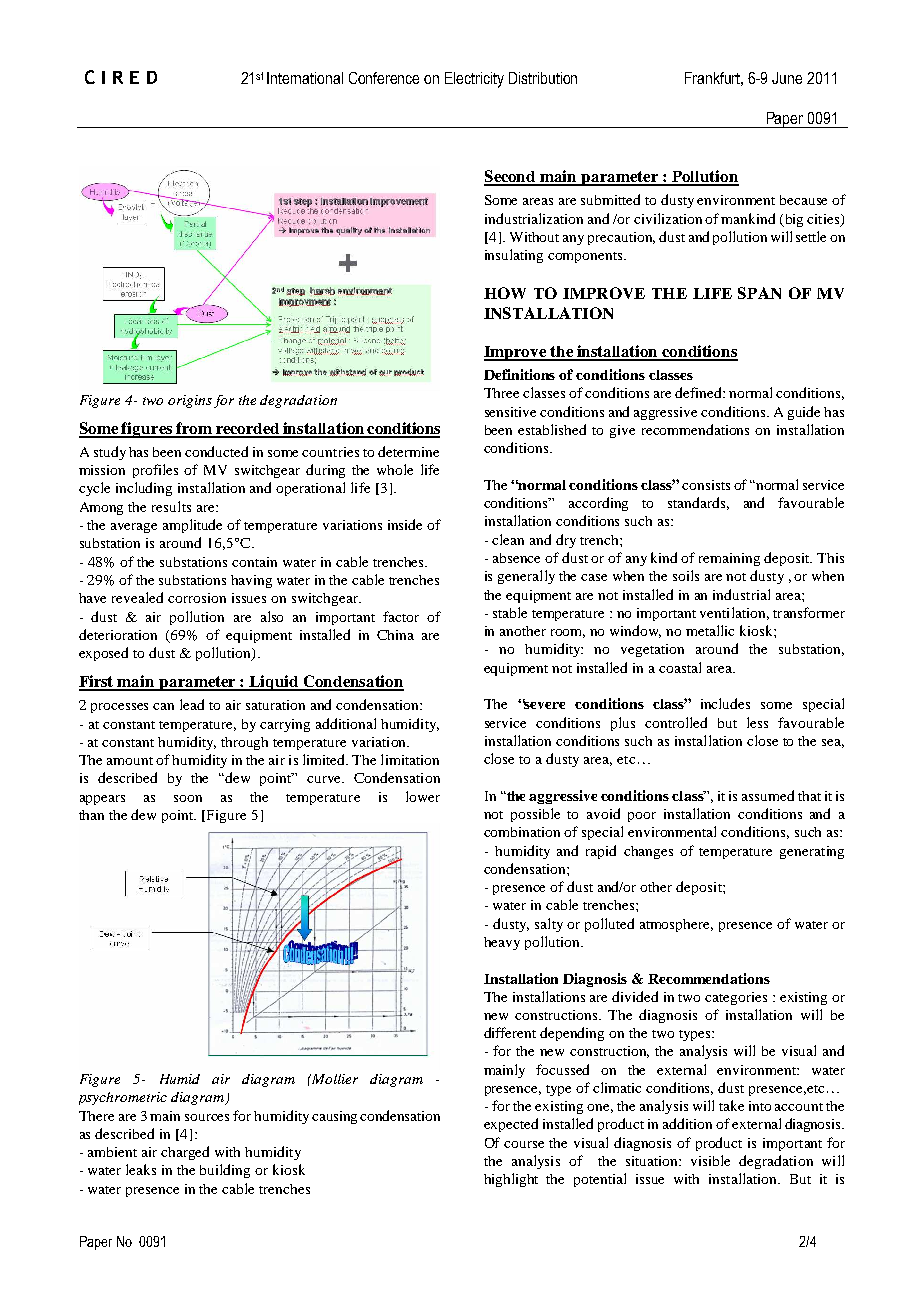  I want to click on corrosion, so click(197, 598).
